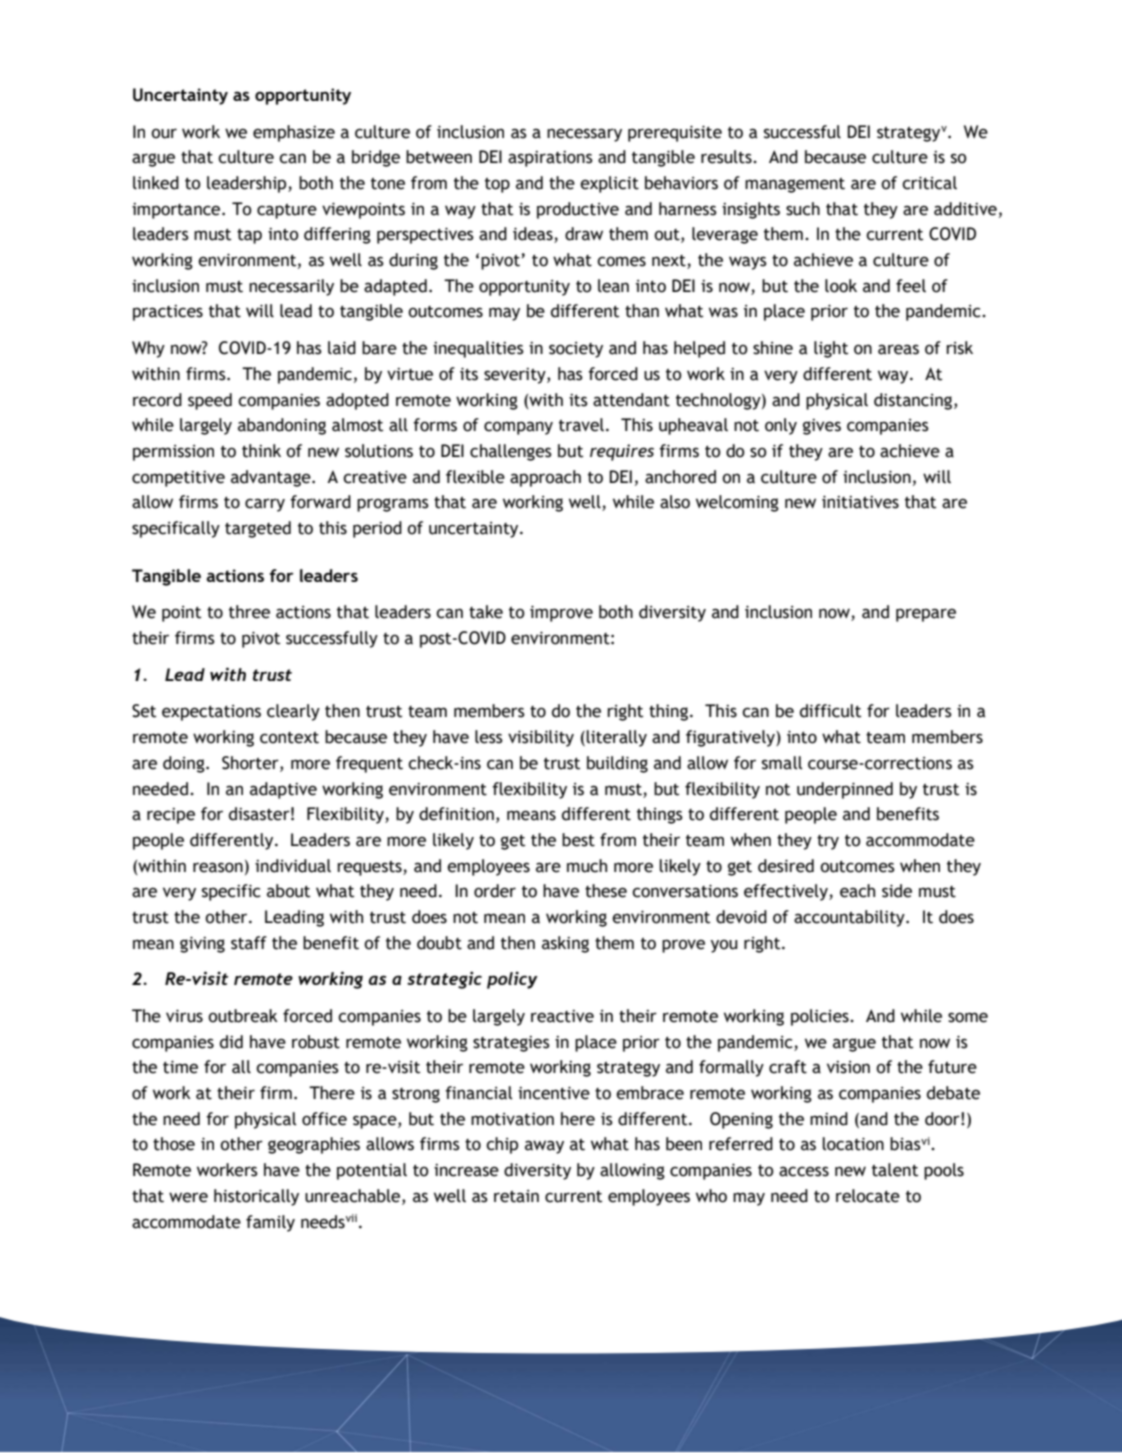 This image has width=1122, height=1453. Describe the element at coordinates (516, 1196) in the image. I see `retain` at that location.
